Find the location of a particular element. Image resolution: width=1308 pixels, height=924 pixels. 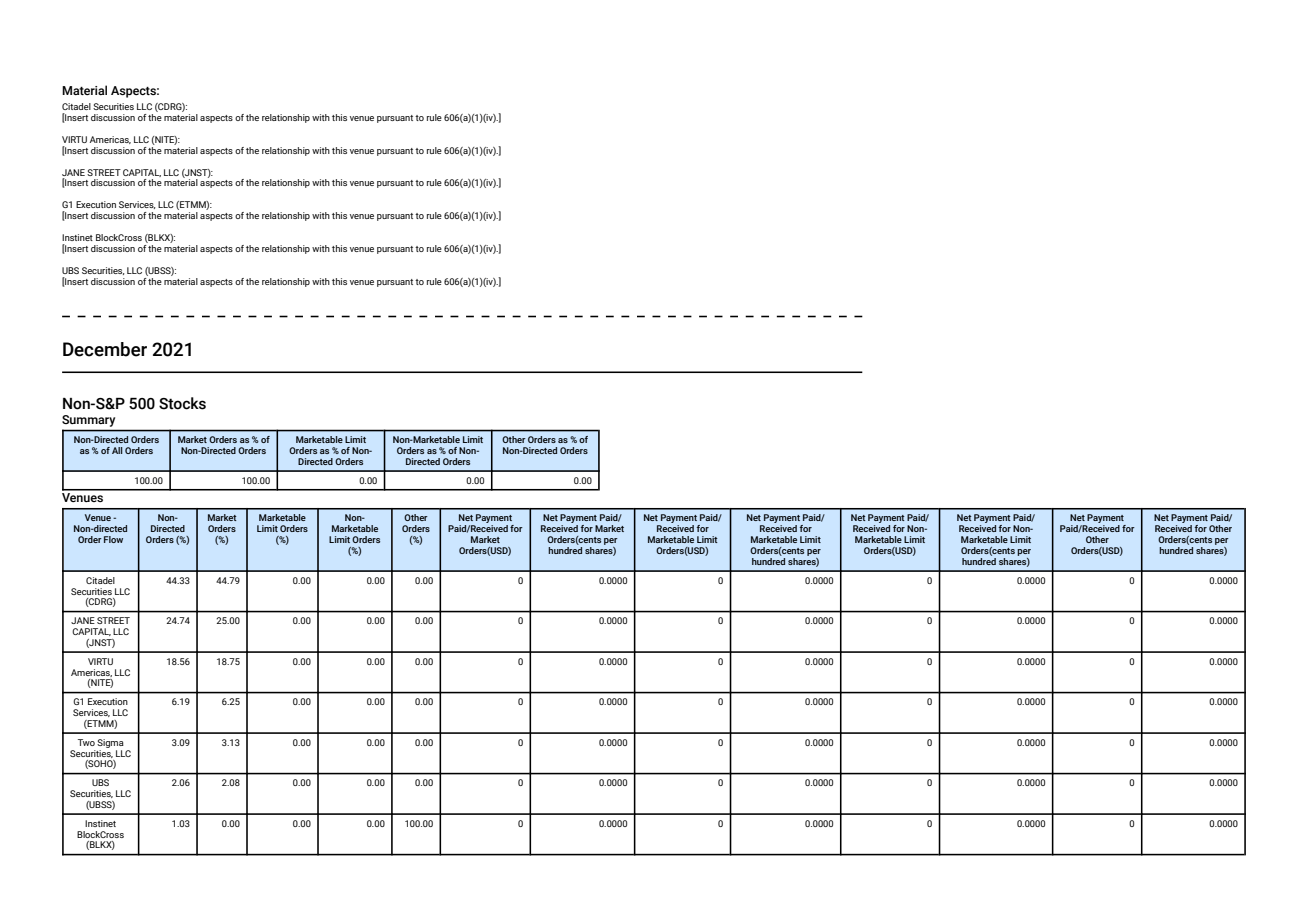

Flow is located at coordinates (113, 539).
